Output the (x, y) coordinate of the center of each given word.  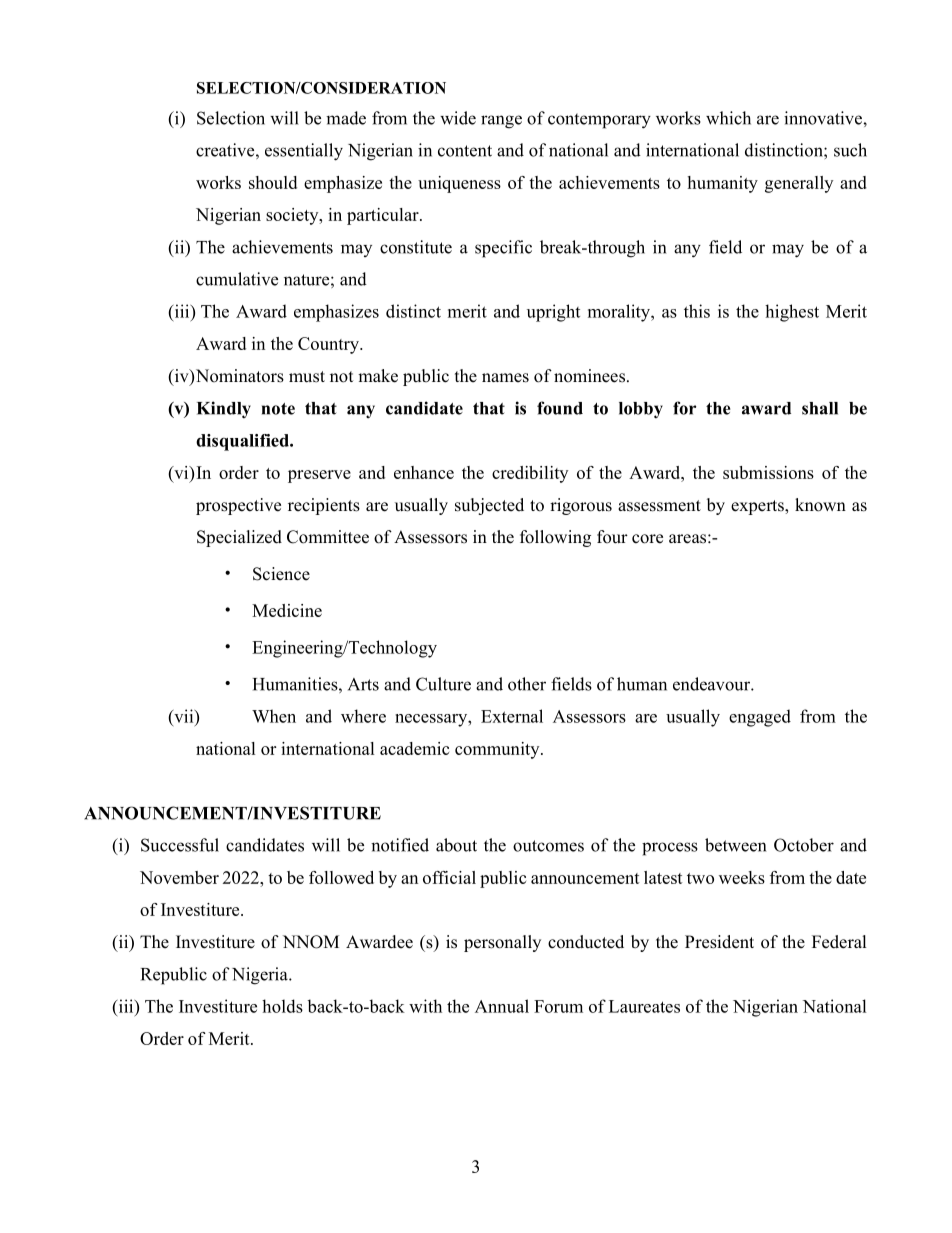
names (505, 378)
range (501, 122)
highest (792, 313)
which (728, 118)
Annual (502, 1006)
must (307, 377)
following (555, 538)
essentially (304, 152)
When (274, 716)
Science (281, 574)
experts (758, 507)
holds (282, 1006)
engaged (760, 718)
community (498, 750)
